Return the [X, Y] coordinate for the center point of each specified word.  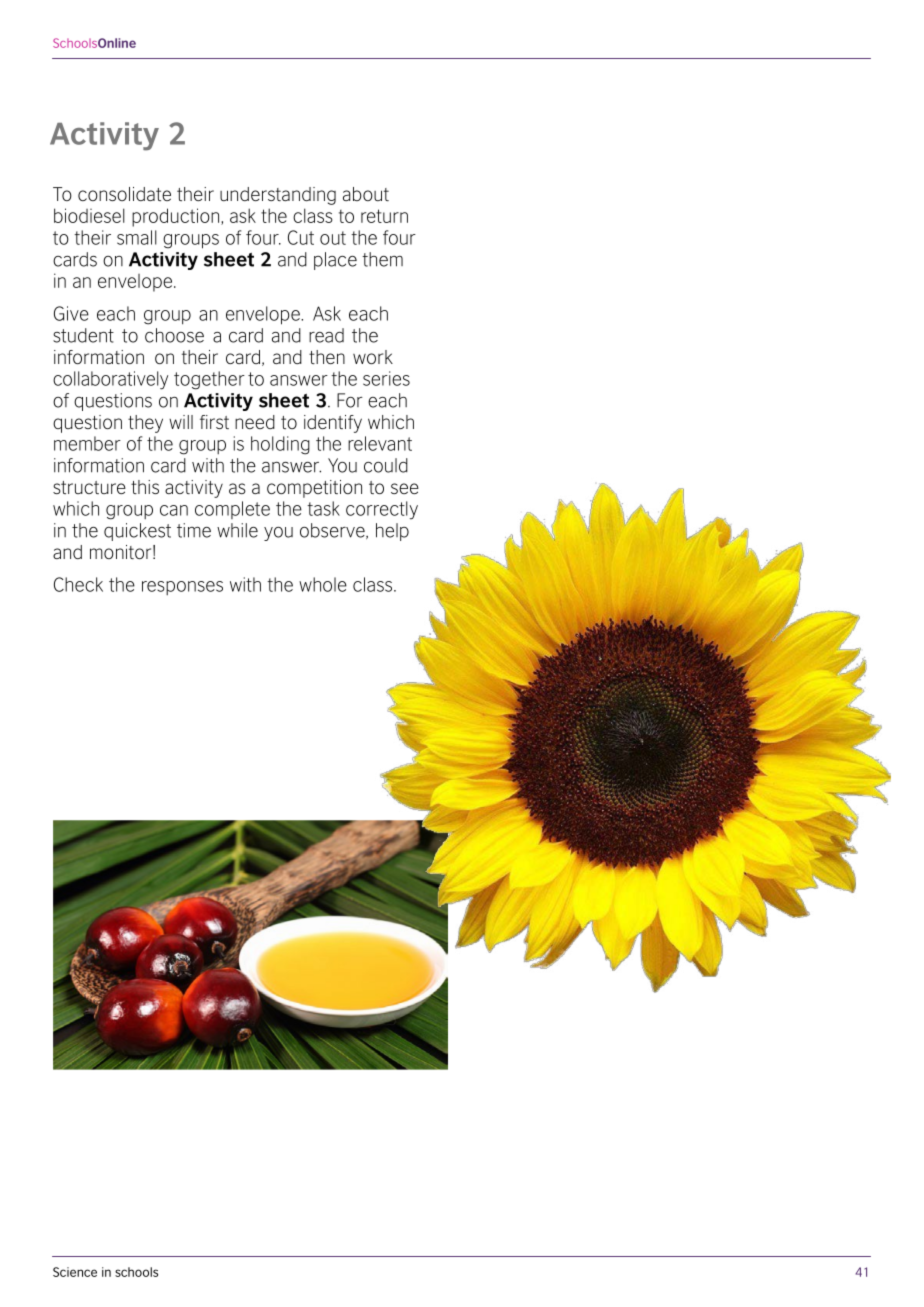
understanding [278, 196]
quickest [137, 532]
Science [75, 1272]
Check [78, 584]
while [237, 530]
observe [333, 531]
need [255, 422]
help [392, 532]
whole [323, 584]
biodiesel [89, 215]
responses [182, 588]
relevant [380, 443]
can [174, 510]
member [87, 443]
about [366, 194]
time [194, 530]
